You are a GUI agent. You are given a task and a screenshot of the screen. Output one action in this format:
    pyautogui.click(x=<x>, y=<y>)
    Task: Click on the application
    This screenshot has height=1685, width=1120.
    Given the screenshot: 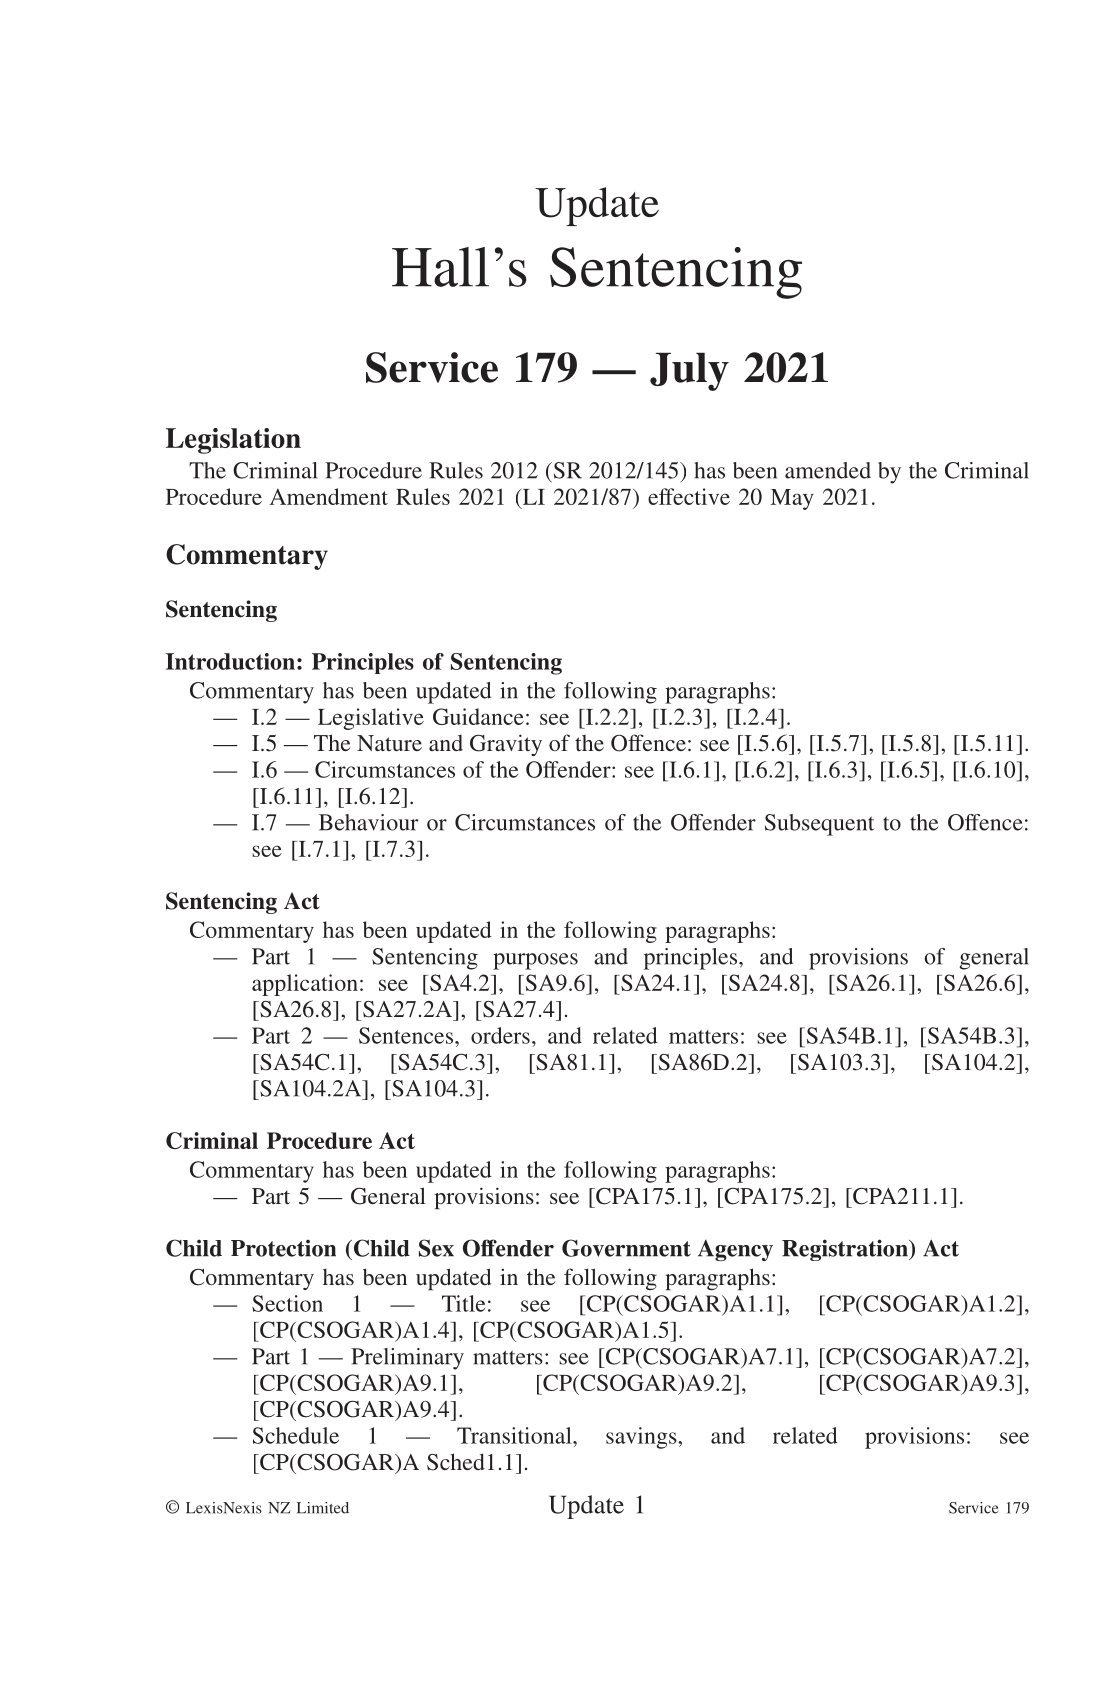 What is the action you would take?
    pyautogui.click(x=305, y=985)
